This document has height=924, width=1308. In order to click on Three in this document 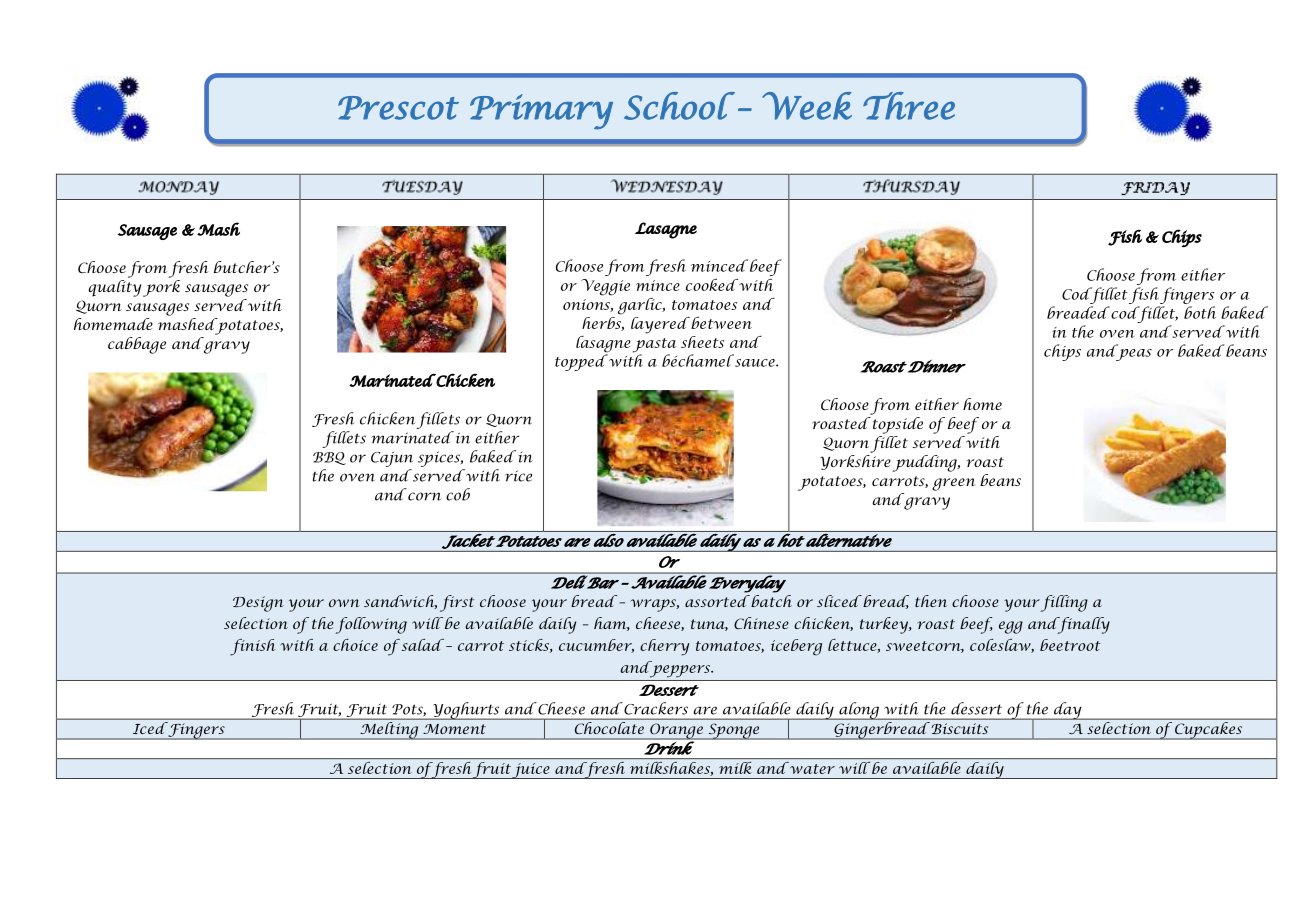, I will do `click(909, 106)`.
